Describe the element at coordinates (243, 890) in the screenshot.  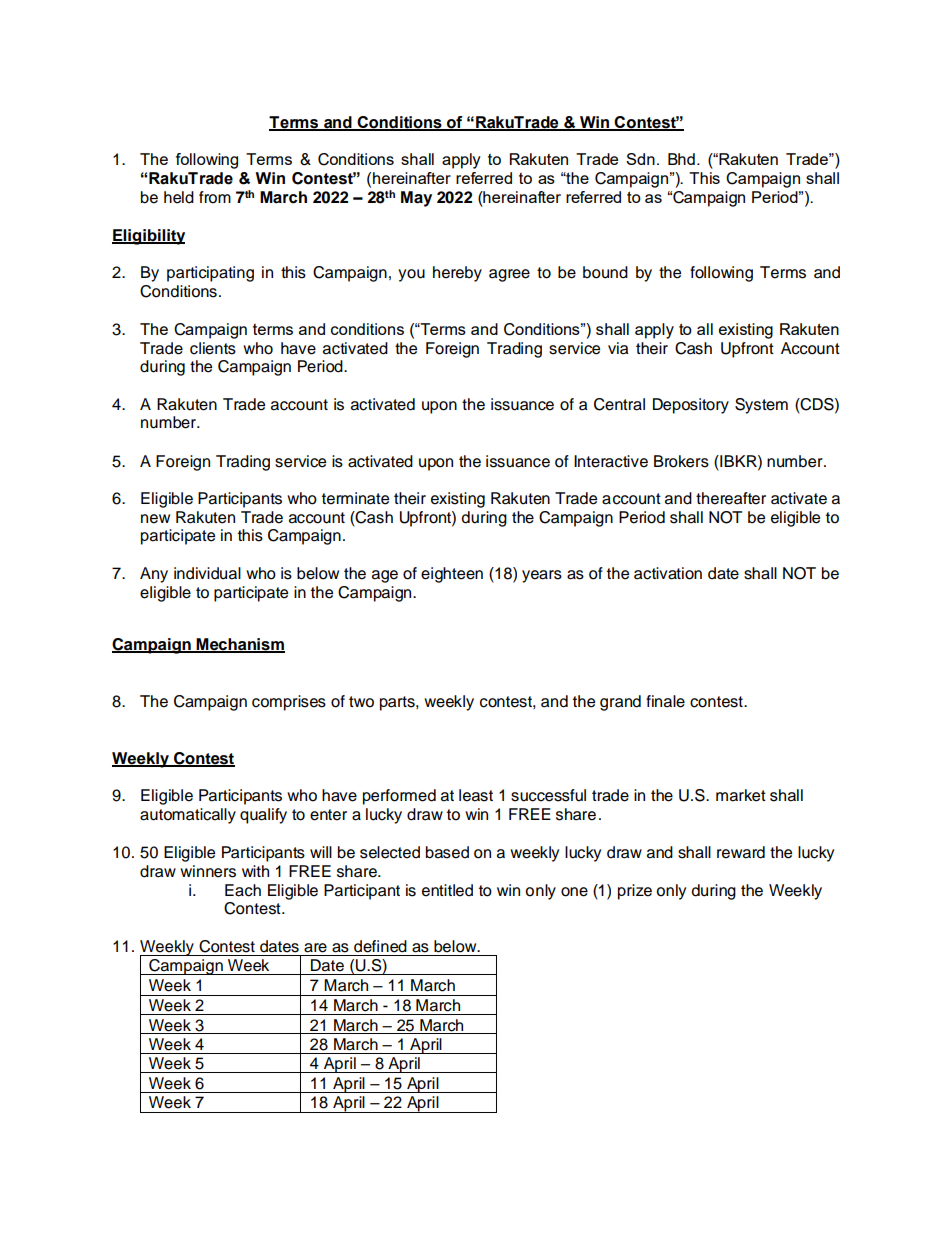
I see `Each` at that location.
